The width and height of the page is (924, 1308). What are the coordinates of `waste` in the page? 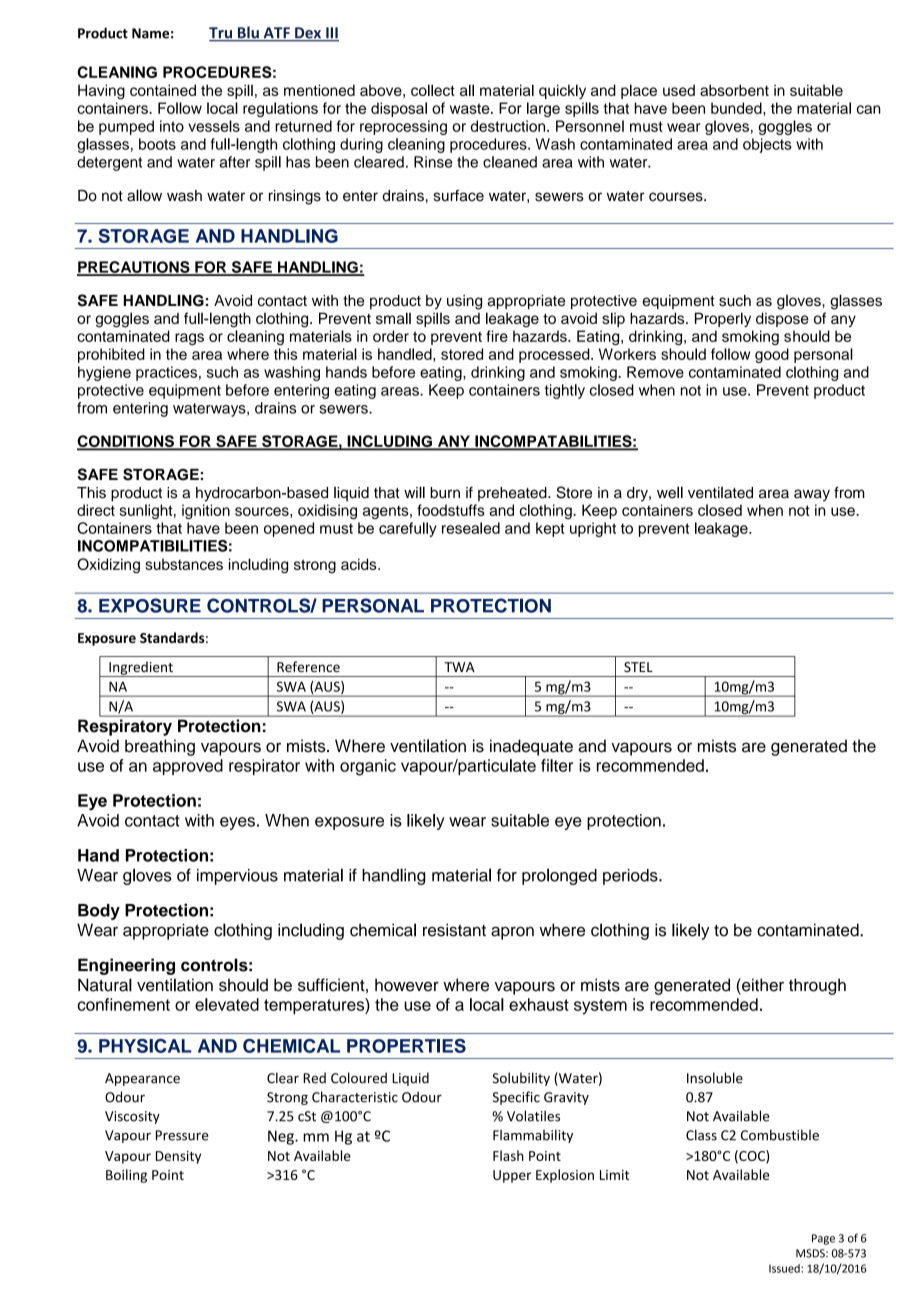 It's located at (471, 108).
